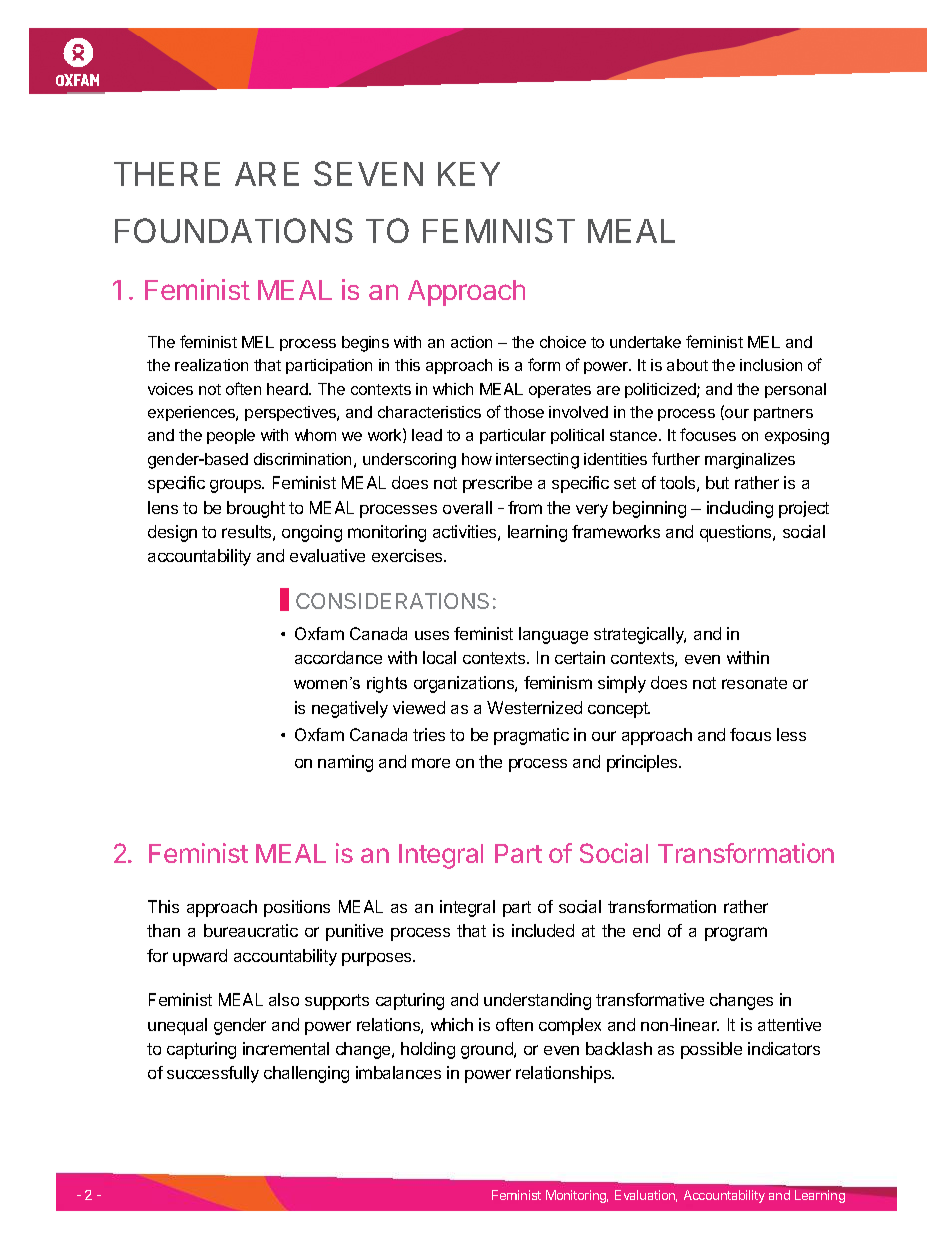 The image size is (952, 1233). Describe the element at coordinates (237, 486) in the screenshot. I see `groups` at that location.
